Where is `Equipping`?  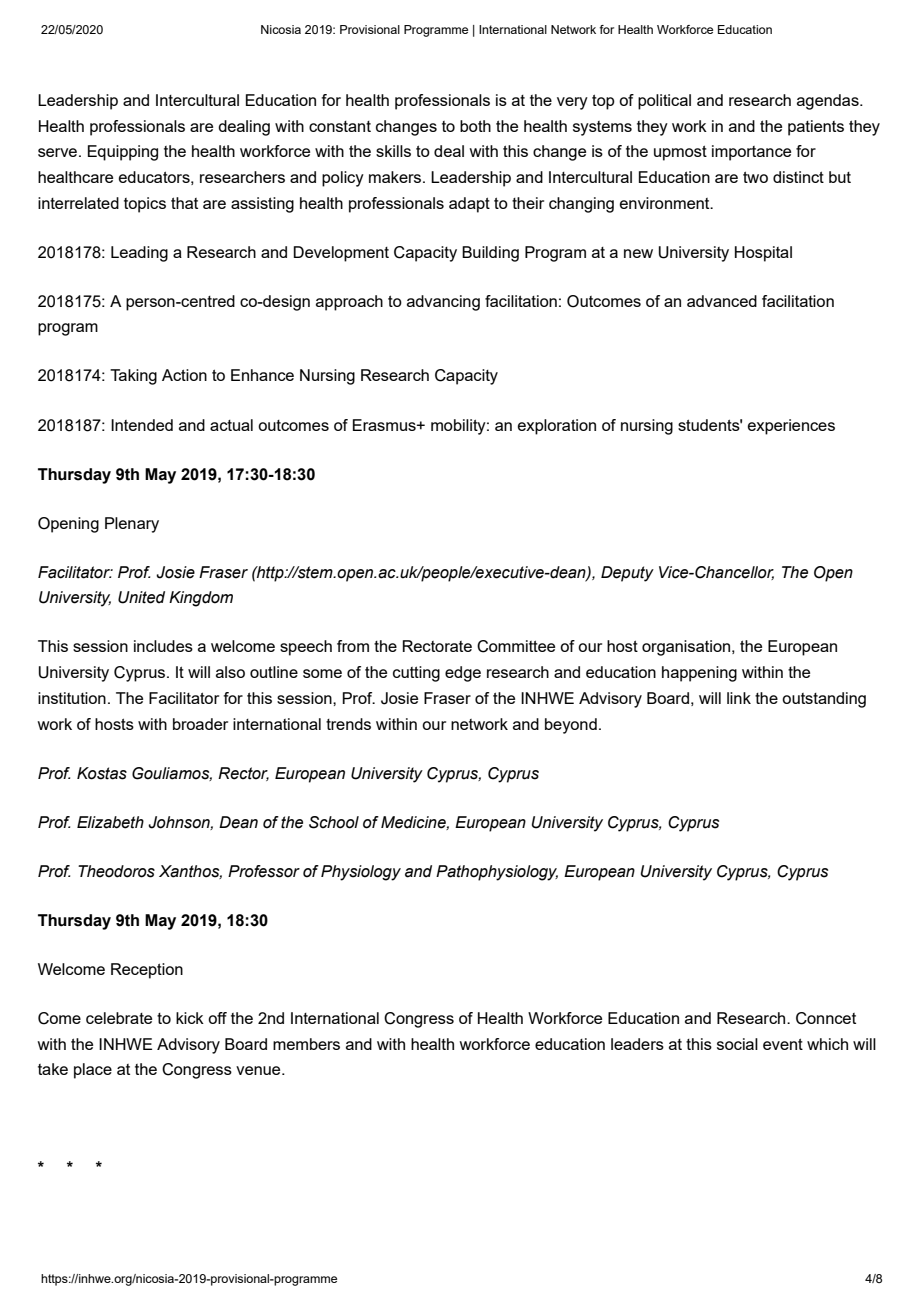 Equipping is located at coordinates (123, 153).
